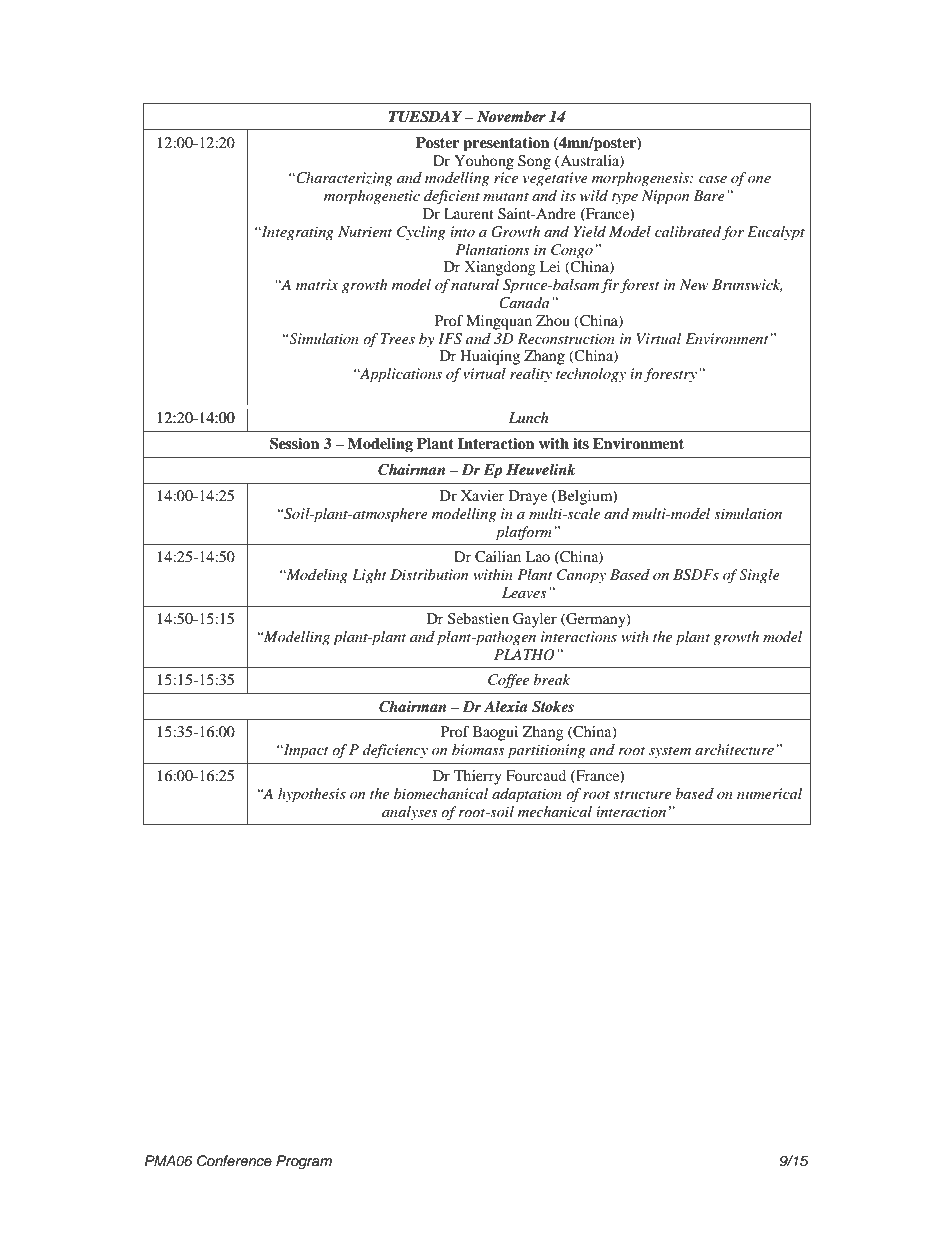 This page has height=1233, width=952. What do you see at coordinates (507, 144) in the page?
I see `presentation` at bounding box center [507, 144].
